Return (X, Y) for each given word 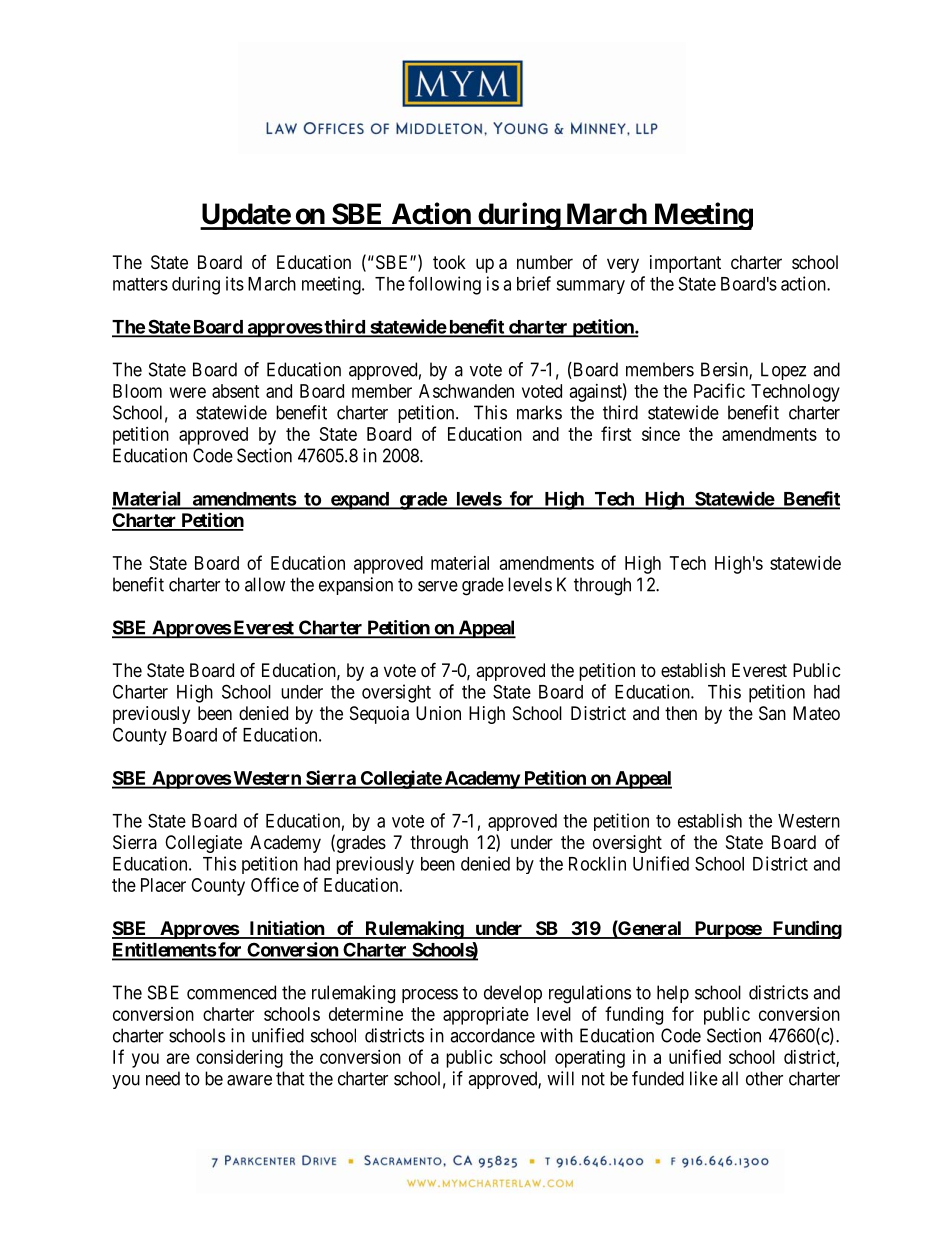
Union (438, 713)
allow (265, 584)
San (772, 713)
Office (275, 884)
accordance (492, 1035)
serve (438, 586)
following (444, 285)
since (661, 434)
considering (239, 1059)
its (235, 283)
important (685, 264)
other (764, 1078)
